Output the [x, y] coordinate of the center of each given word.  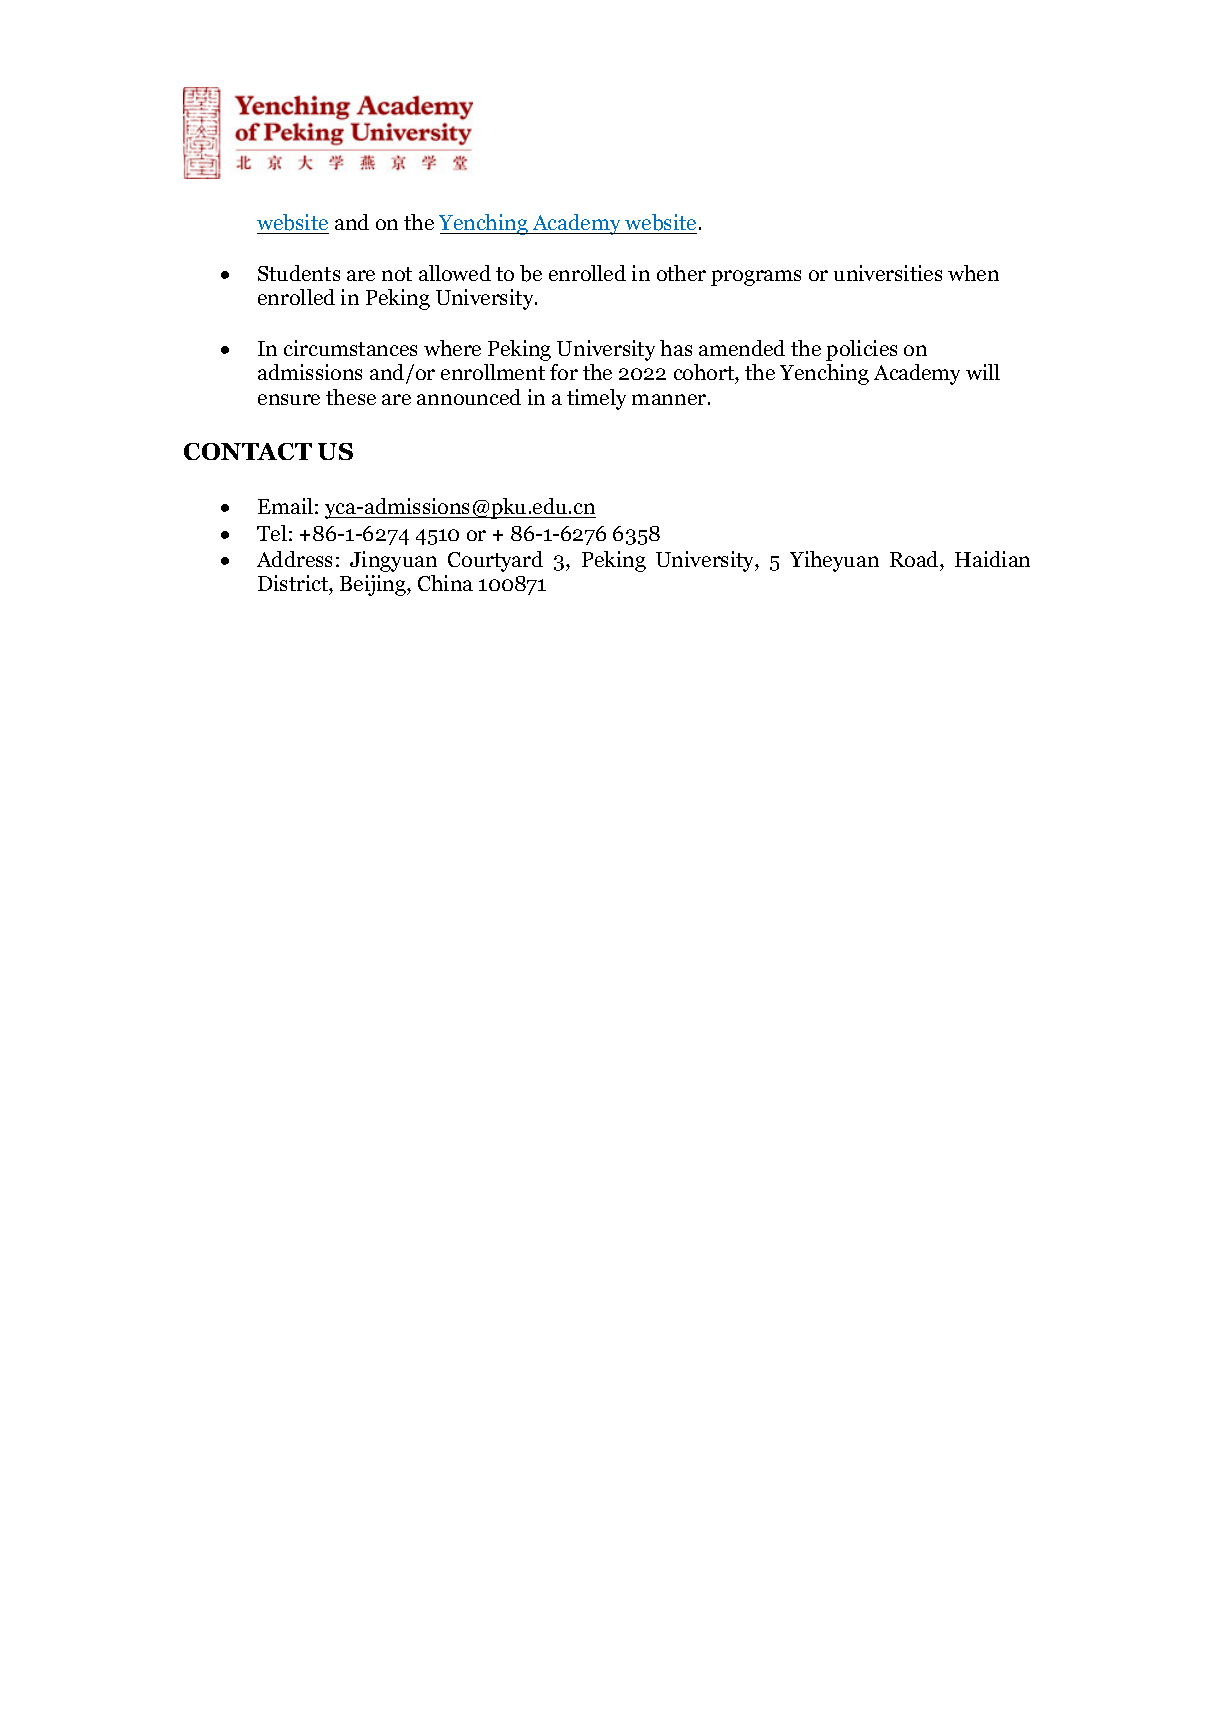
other [681, 273]
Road [915, 559]
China [445, 583]
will [983, 372]
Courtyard [495, 561]
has [676, 348]
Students [299, 273]
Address [294, 559]
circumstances [350, 348]
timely [596, 399]
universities [888, 273]
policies [861, 350]
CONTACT [248, 451]
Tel [272, 533]
